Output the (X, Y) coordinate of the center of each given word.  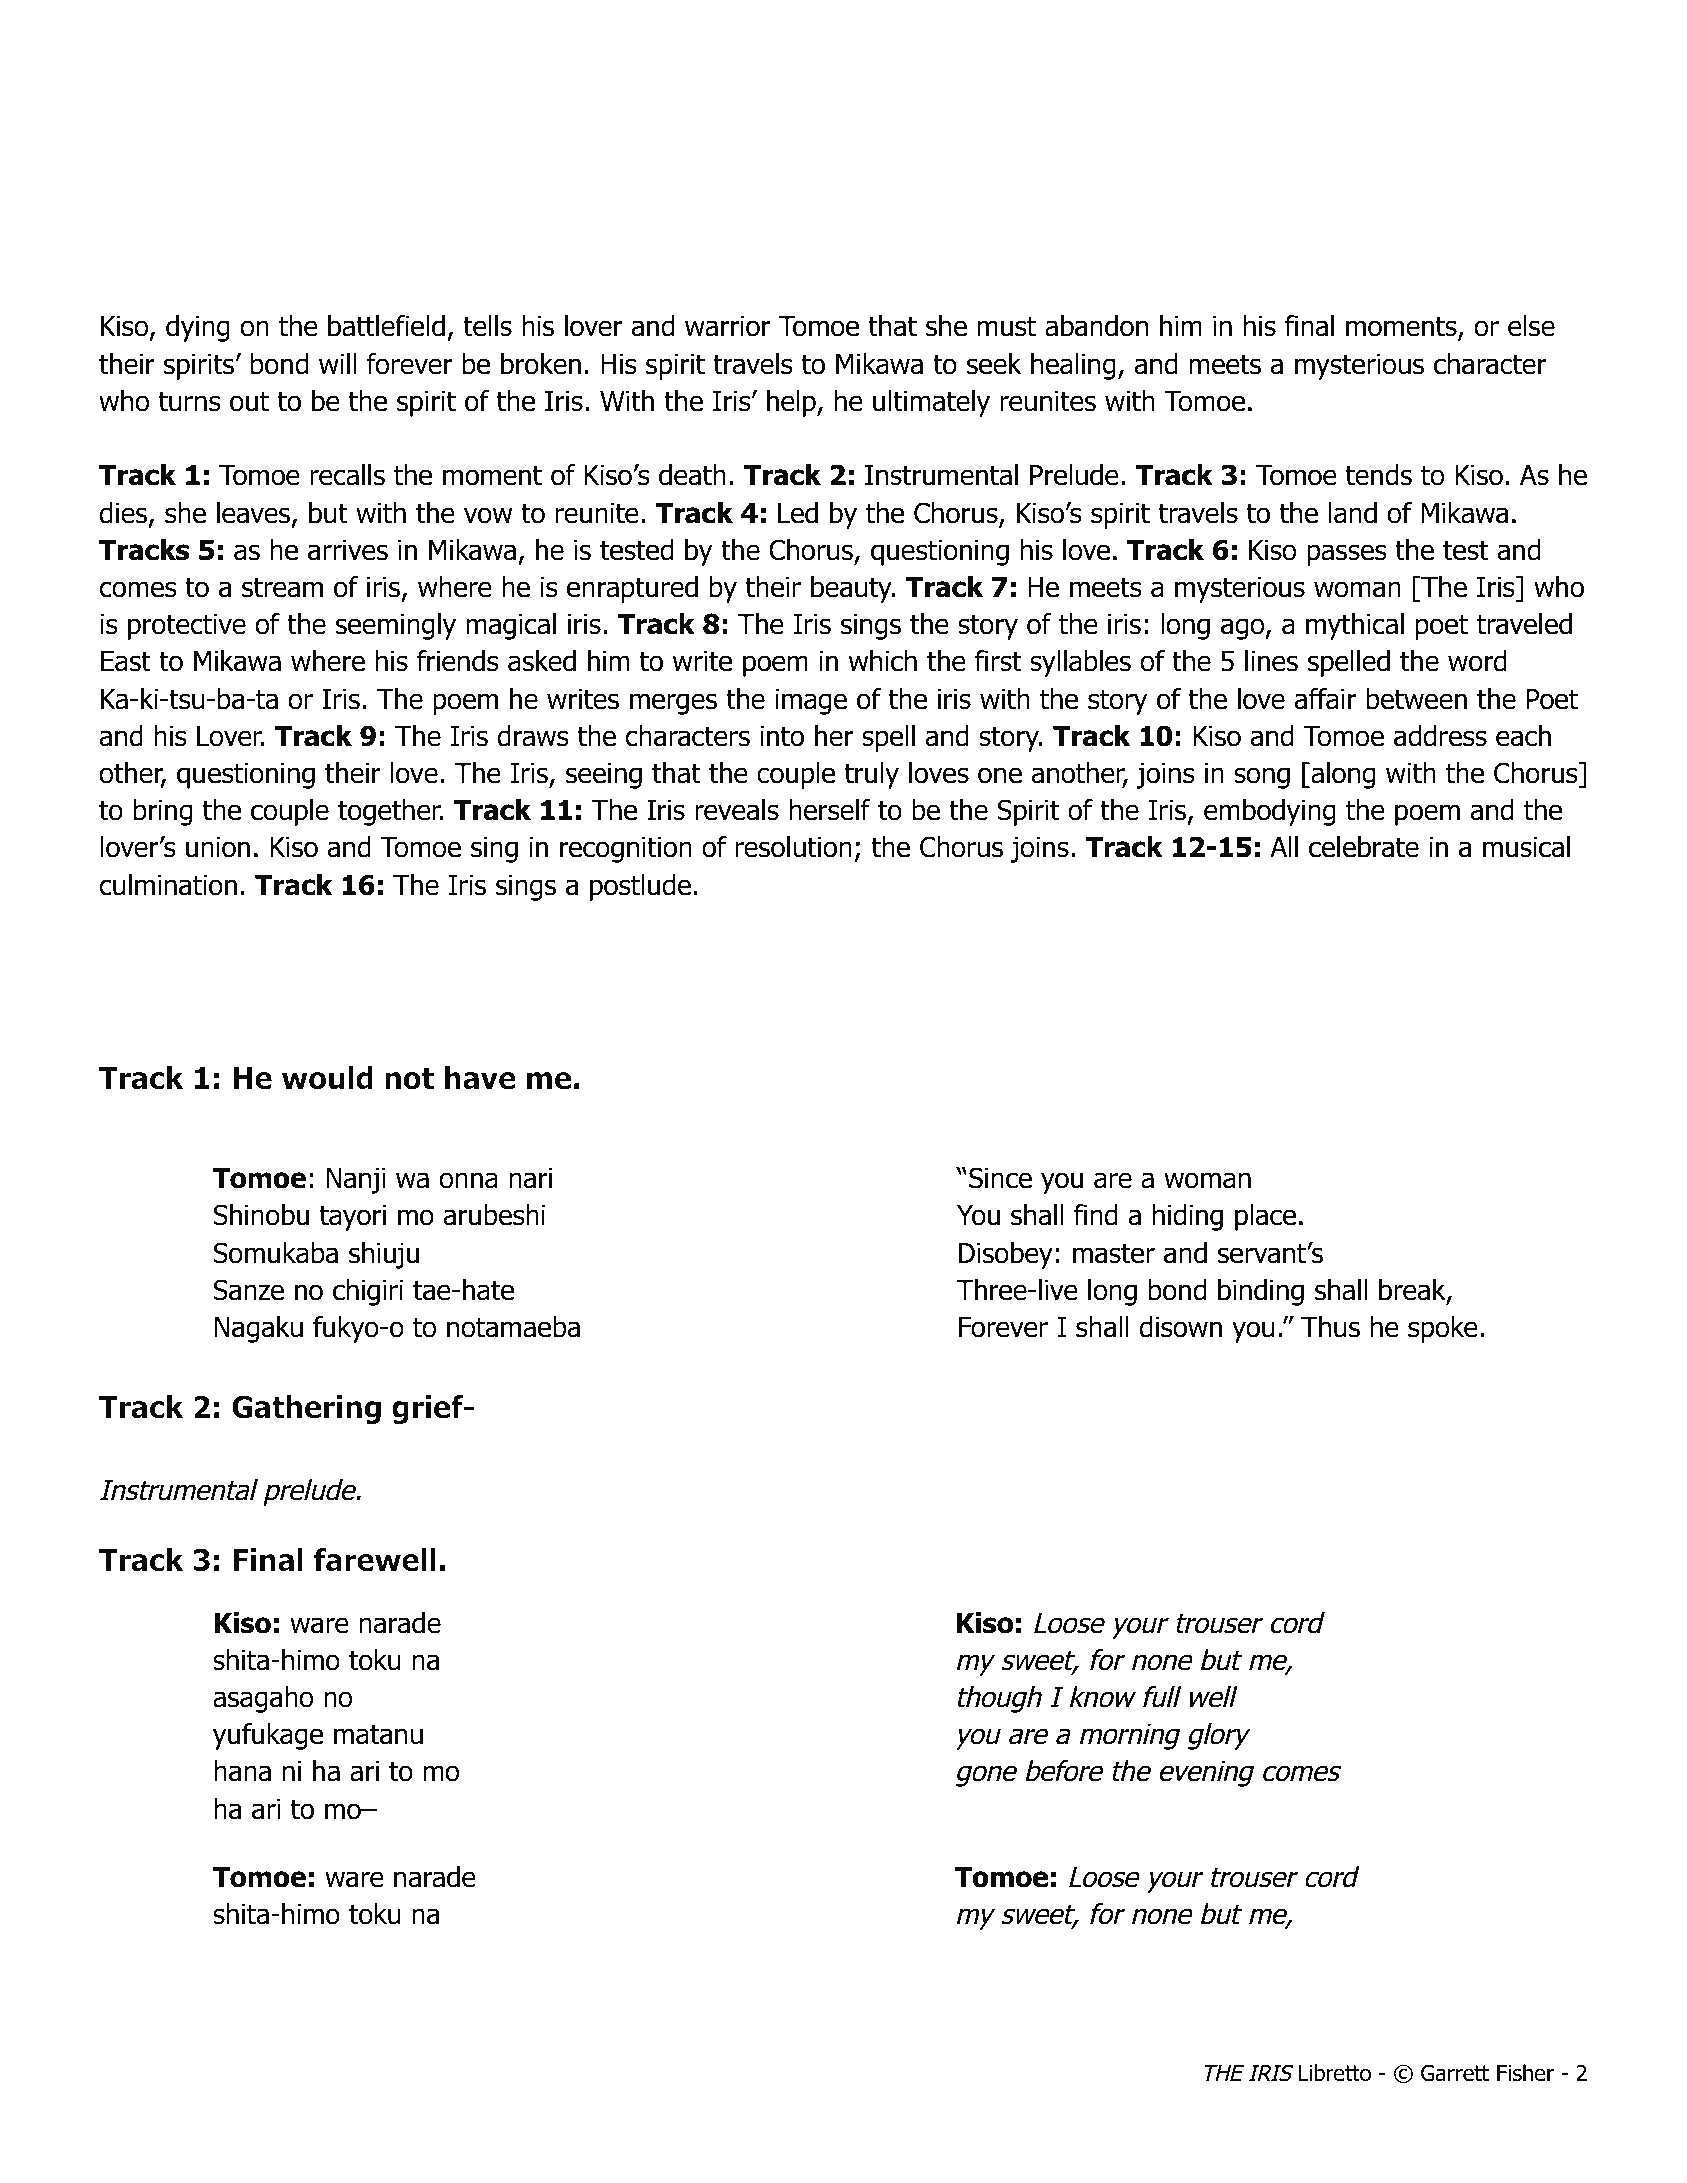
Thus (1330, 1327)
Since (1000, 1178)
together (390, 812)
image (811, 702)
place (1265, 1217)
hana (242, 1771)
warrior (727, 326)
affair (1325, 699)
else (1531, 326)
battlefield (386, 326)
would (327, 1078)
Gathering (306, 1409)
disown (1181, 1327)
